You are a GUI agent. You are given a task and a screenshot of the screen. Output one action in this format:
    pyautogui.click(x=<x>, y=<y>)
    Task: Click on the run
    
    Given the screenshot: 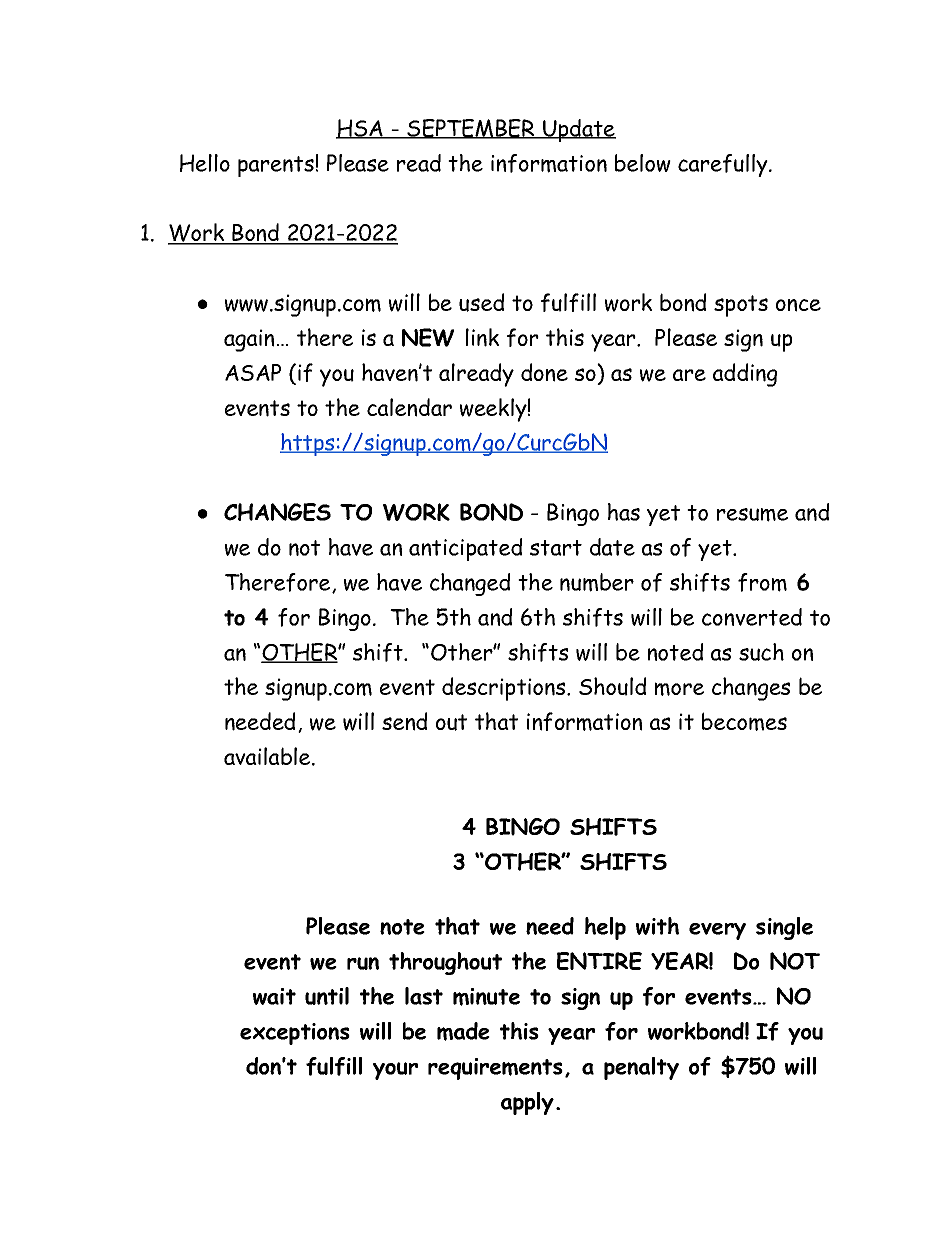 What is the action you would take?
    pyautogui.click(x=363, y=963)
